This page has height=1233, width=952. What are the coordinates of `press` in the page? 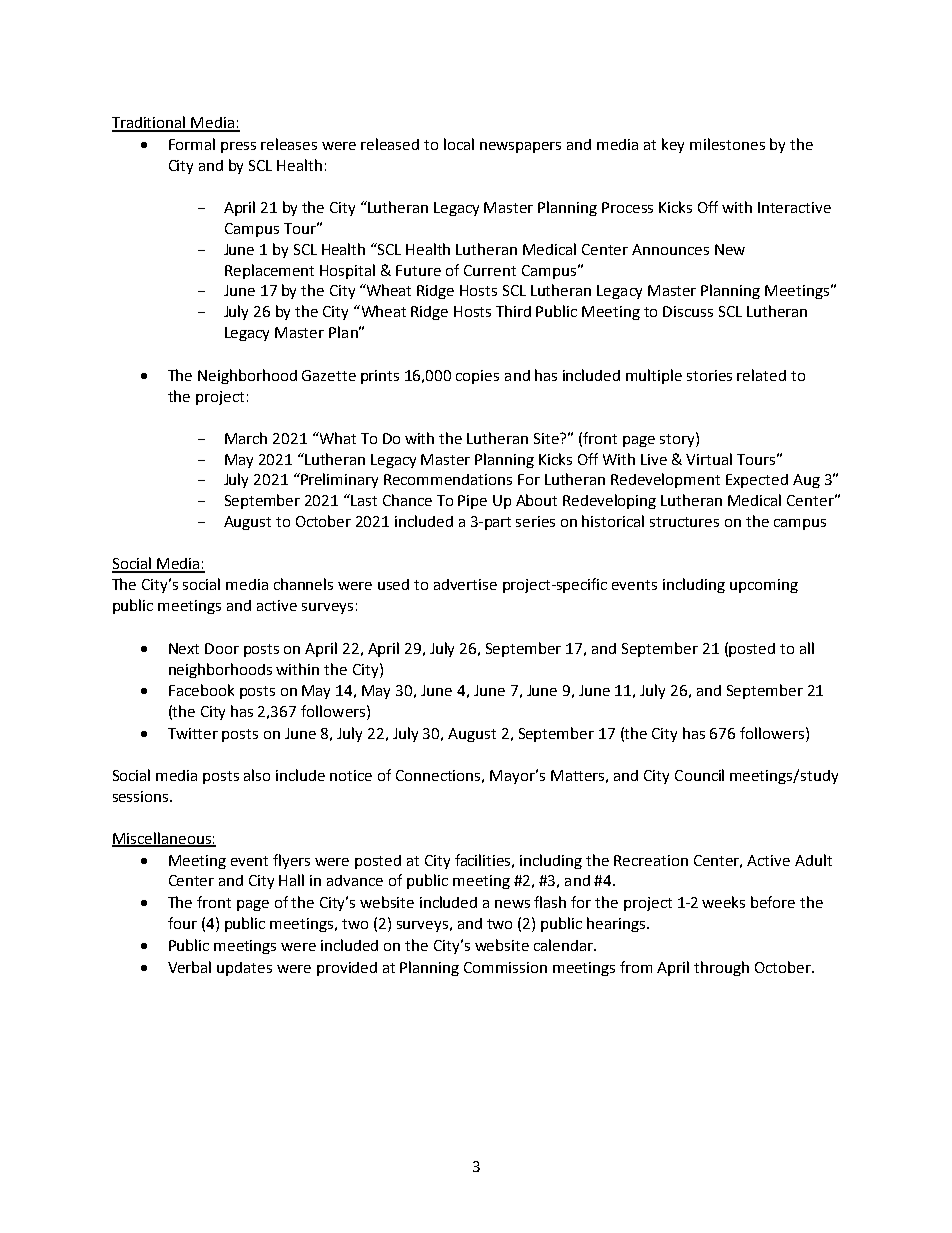 It's located at (238, 147).
